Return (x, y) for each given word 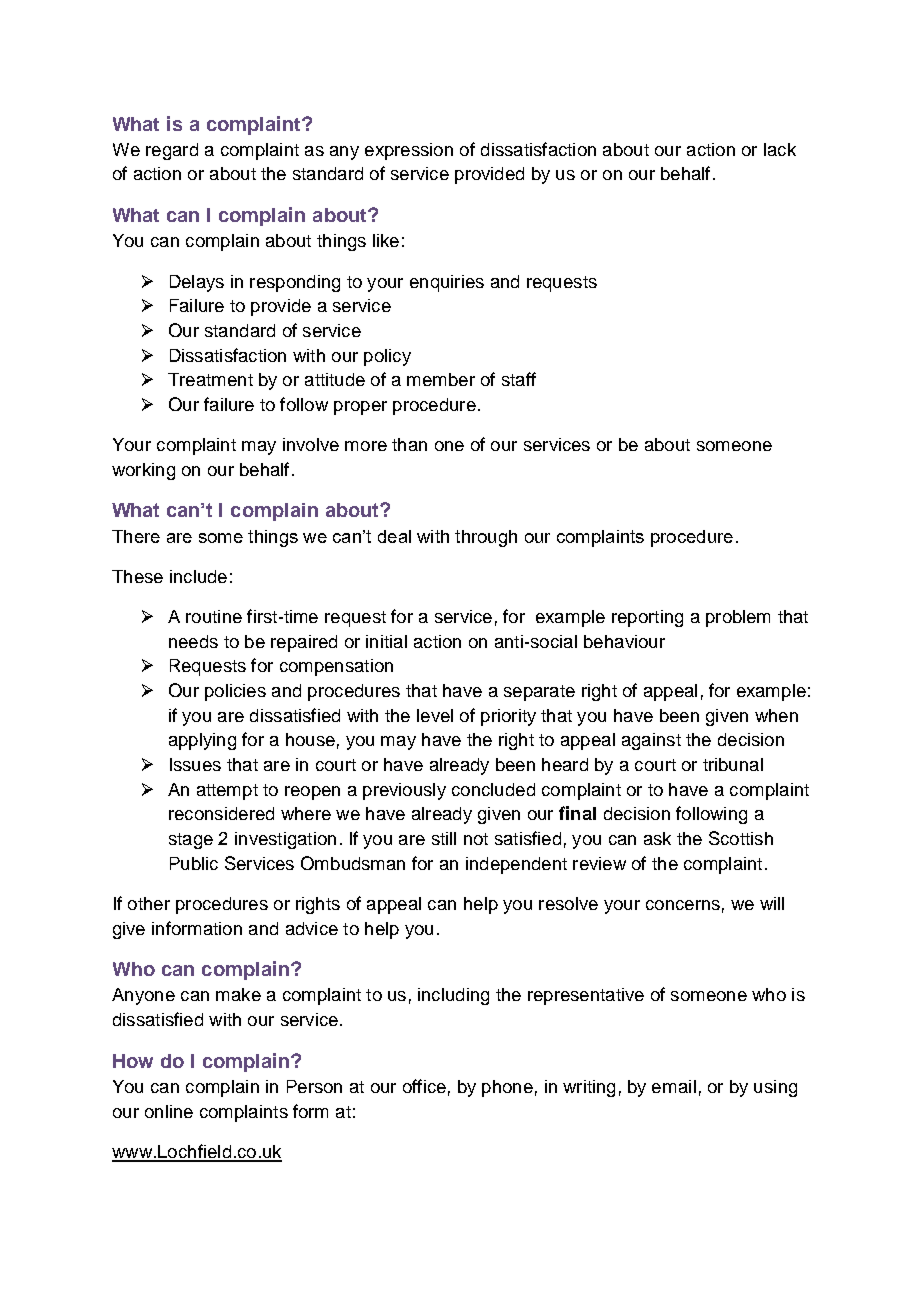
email (674, 1086)
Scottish (741, 838)
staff (519, 379)
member (441, 379)
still (444, 838)
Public (194, 863)
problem (738, 618)
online (169, 1111)
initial (386, 641)
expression (409, 151)
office (424, 1086)
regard (172, 151)
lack (780, 149)
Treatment (210, 379)
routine (214, 616)
